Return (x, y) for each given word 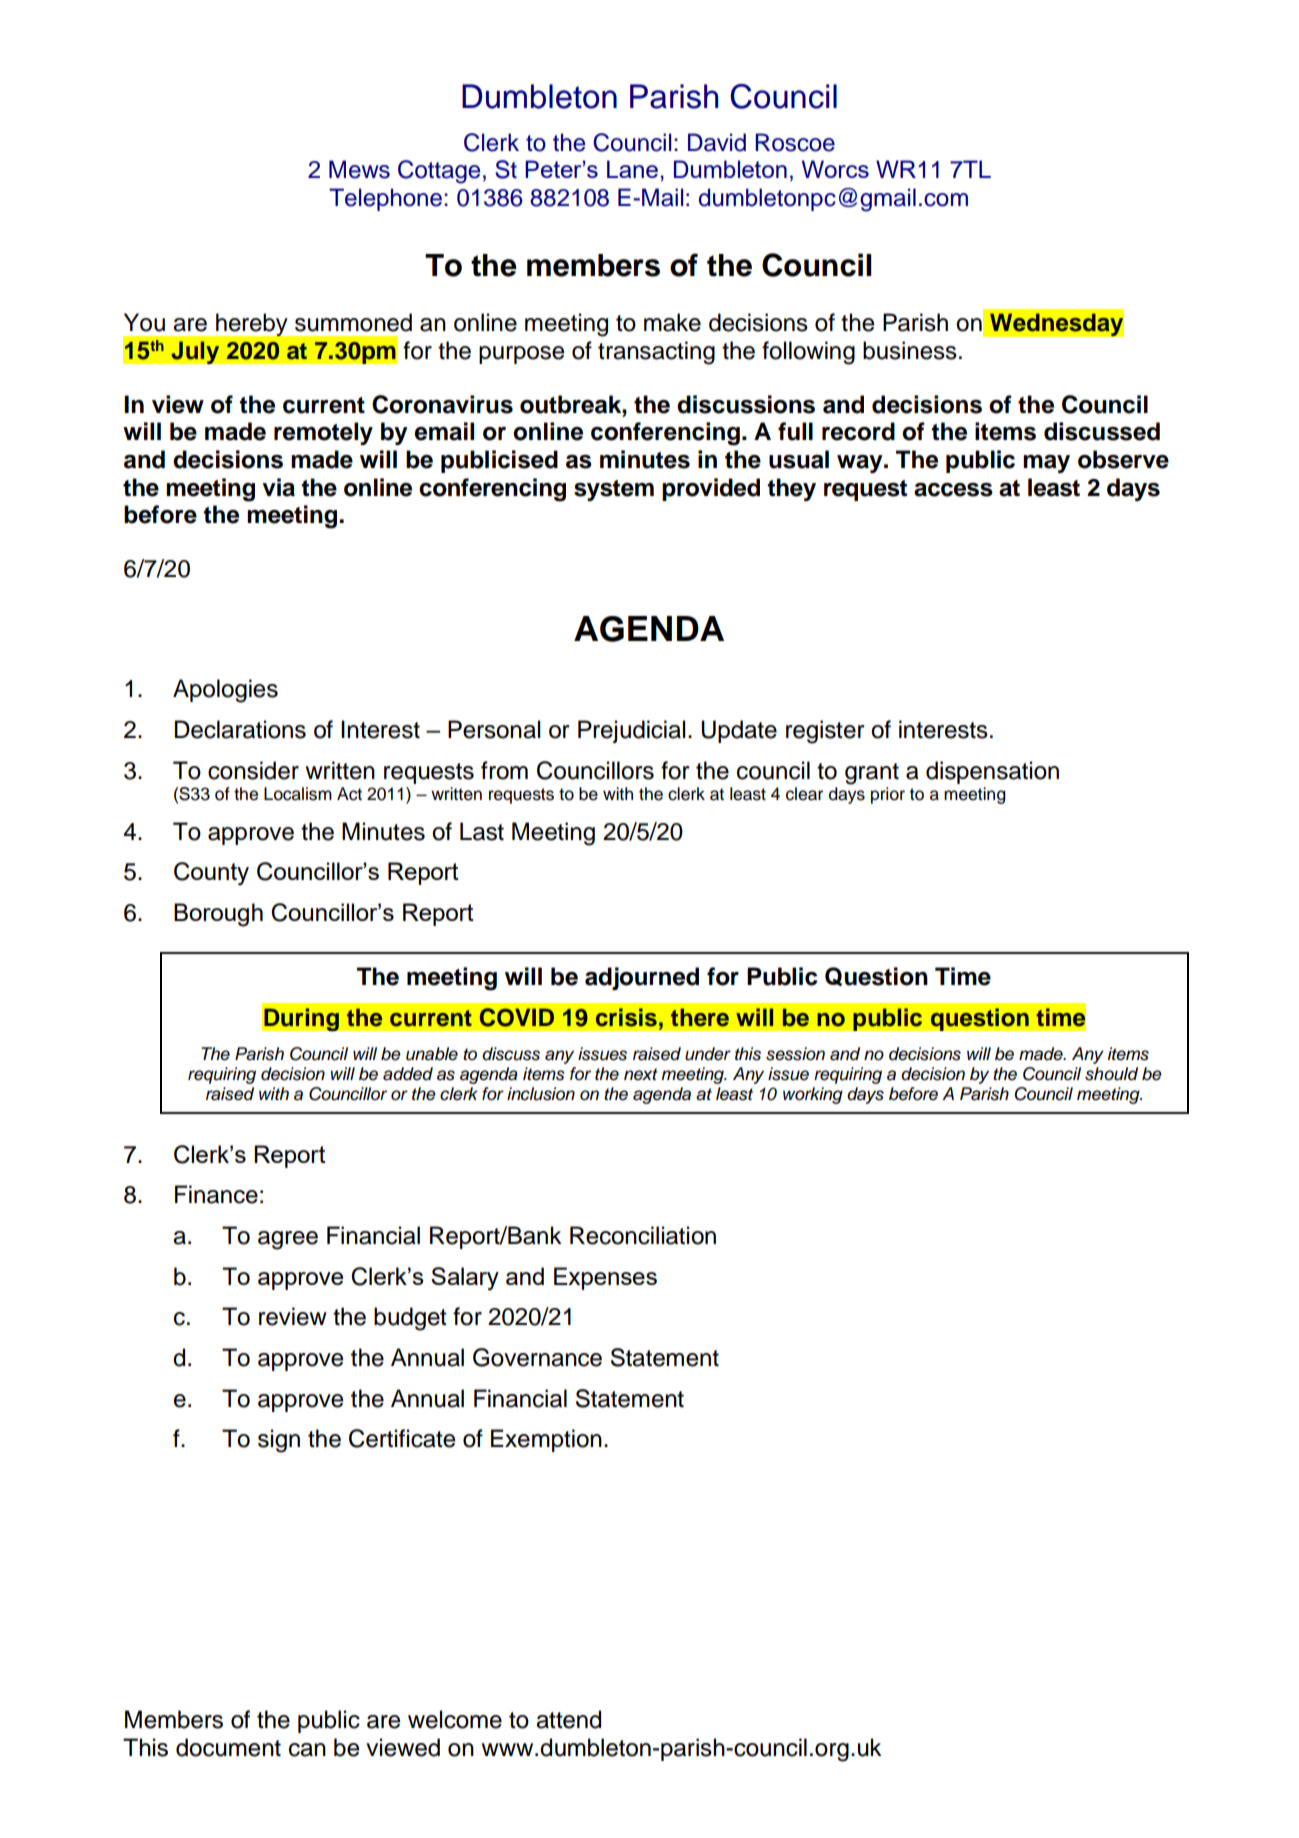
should (1111, 1074)
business (910, 350)
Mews (359, 169)
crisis (626, 1017)
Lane (632, 169)
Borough (218, 915)
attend (568, 1719)
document (228, 1747)
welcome (455, 1719)
